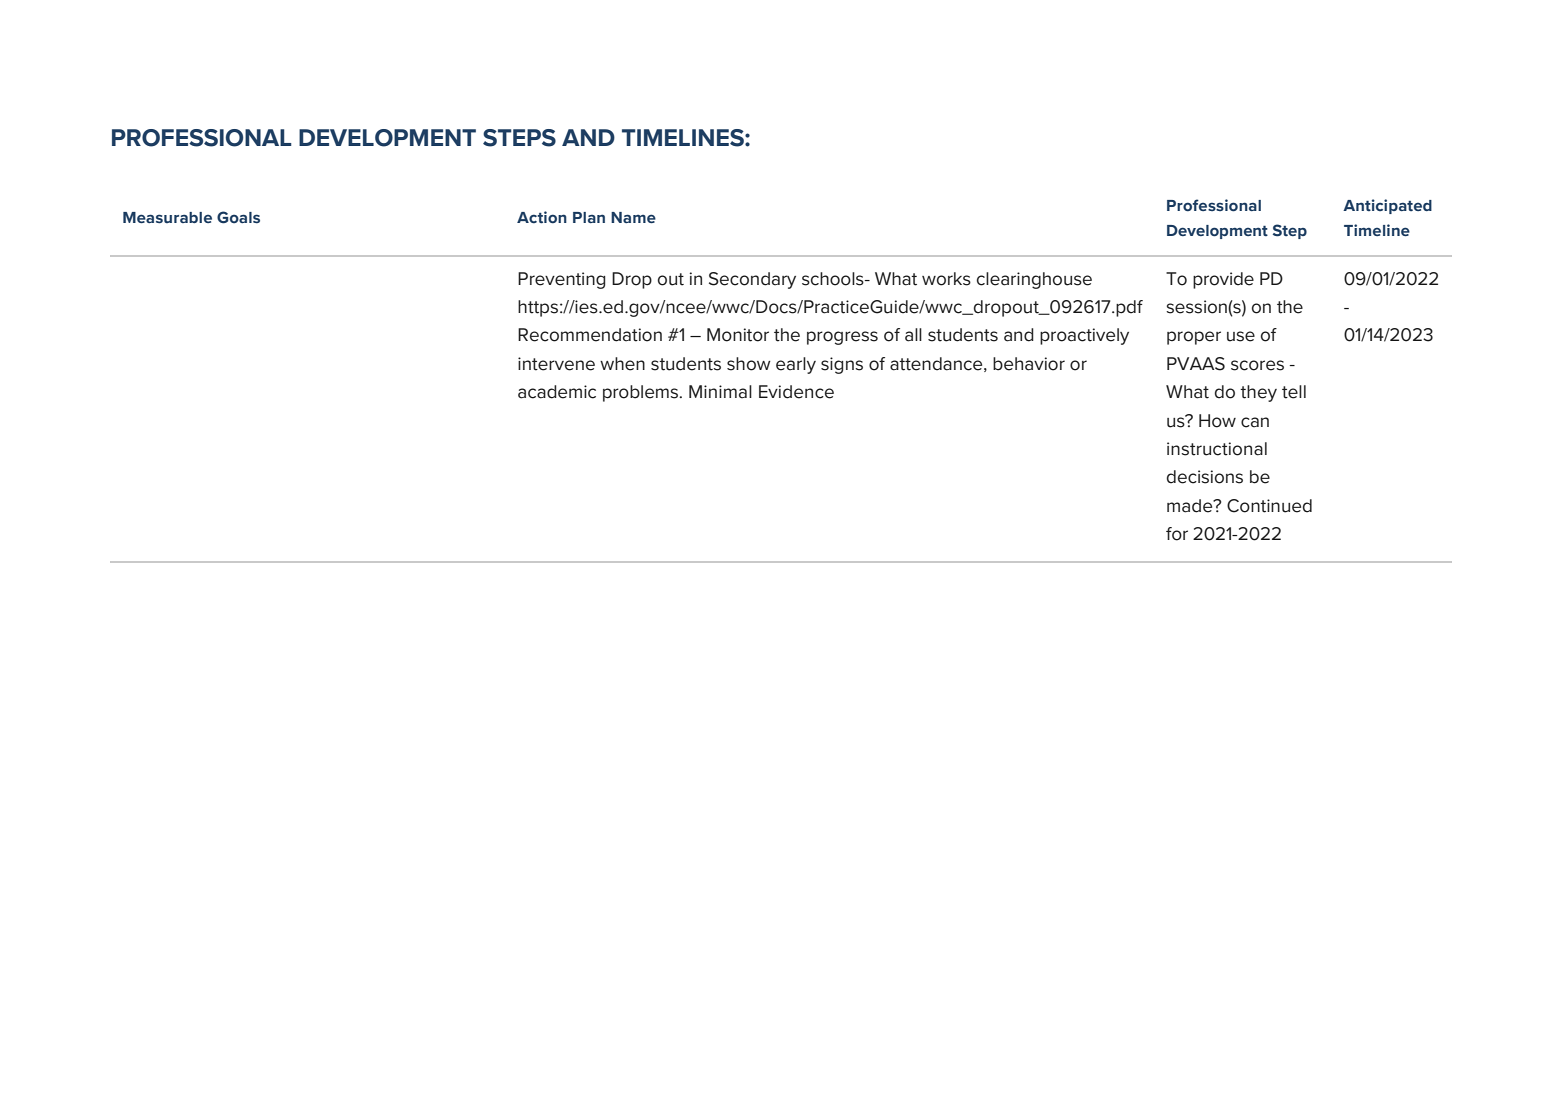  I want to click on Anticipated, so click(1387, 206).
